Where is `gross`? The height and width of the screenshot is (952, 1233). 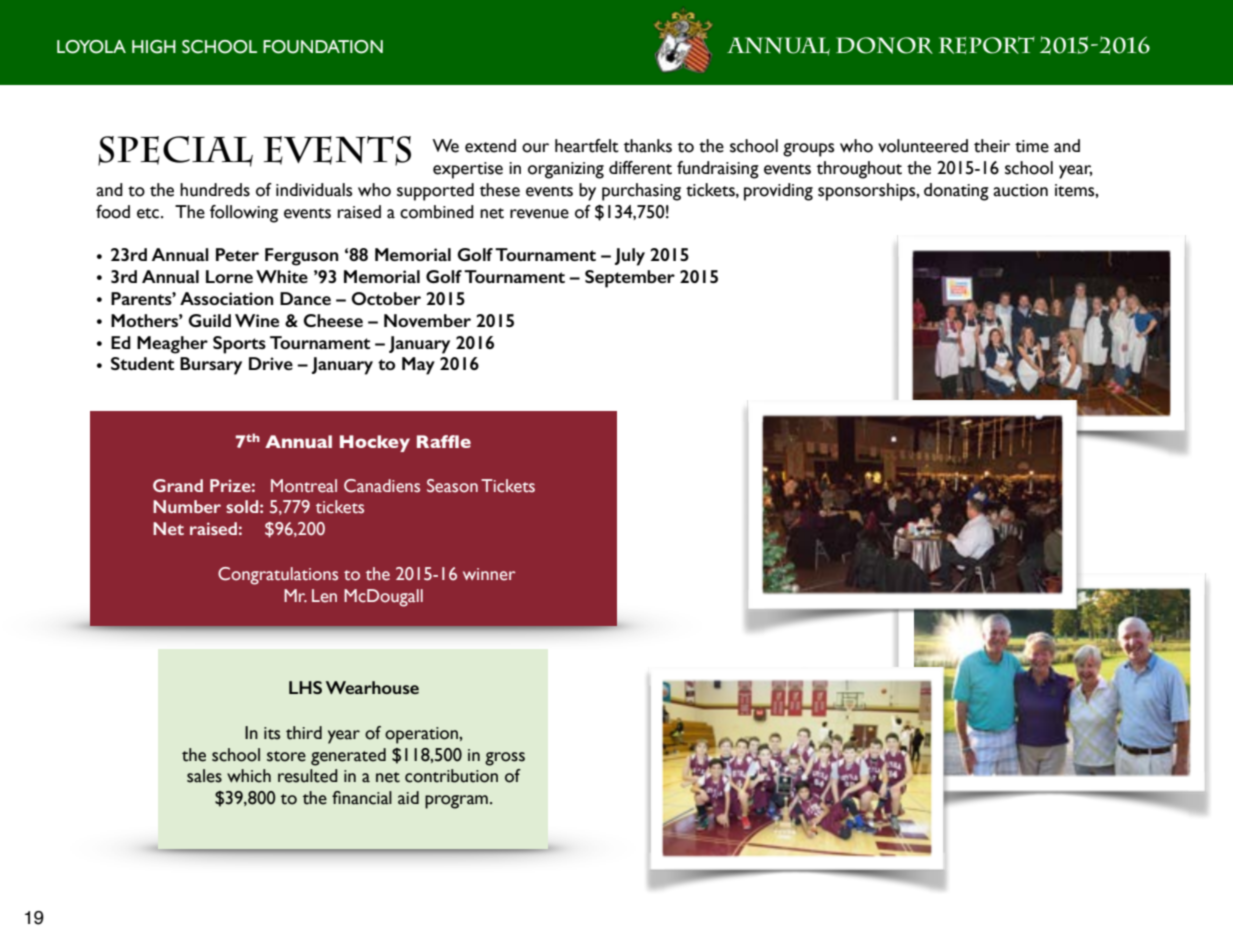
gross is located at coordinates (505, 759).
